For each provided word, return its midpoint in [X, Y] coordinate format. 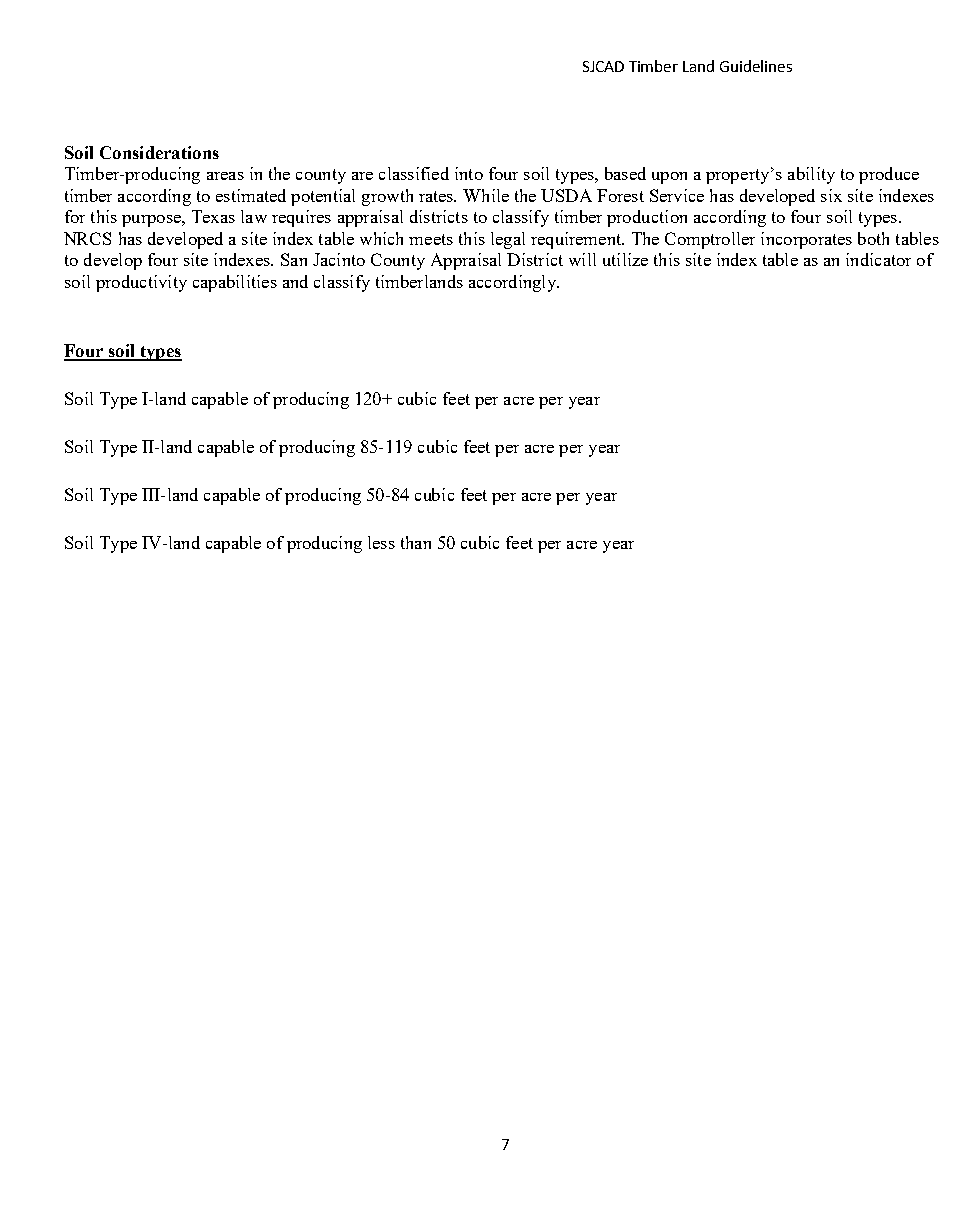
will [582, 259]
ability [811, 175]
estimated [251, 195]
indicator [878, 259]
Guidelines [756, 66]
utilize [625, 259]
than [416, 542]
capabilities [235, 283]
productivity [141, 283]
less [381, 542]
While [486, 195]
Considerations [159, 152]
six [831, 195]
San [294, 259]
